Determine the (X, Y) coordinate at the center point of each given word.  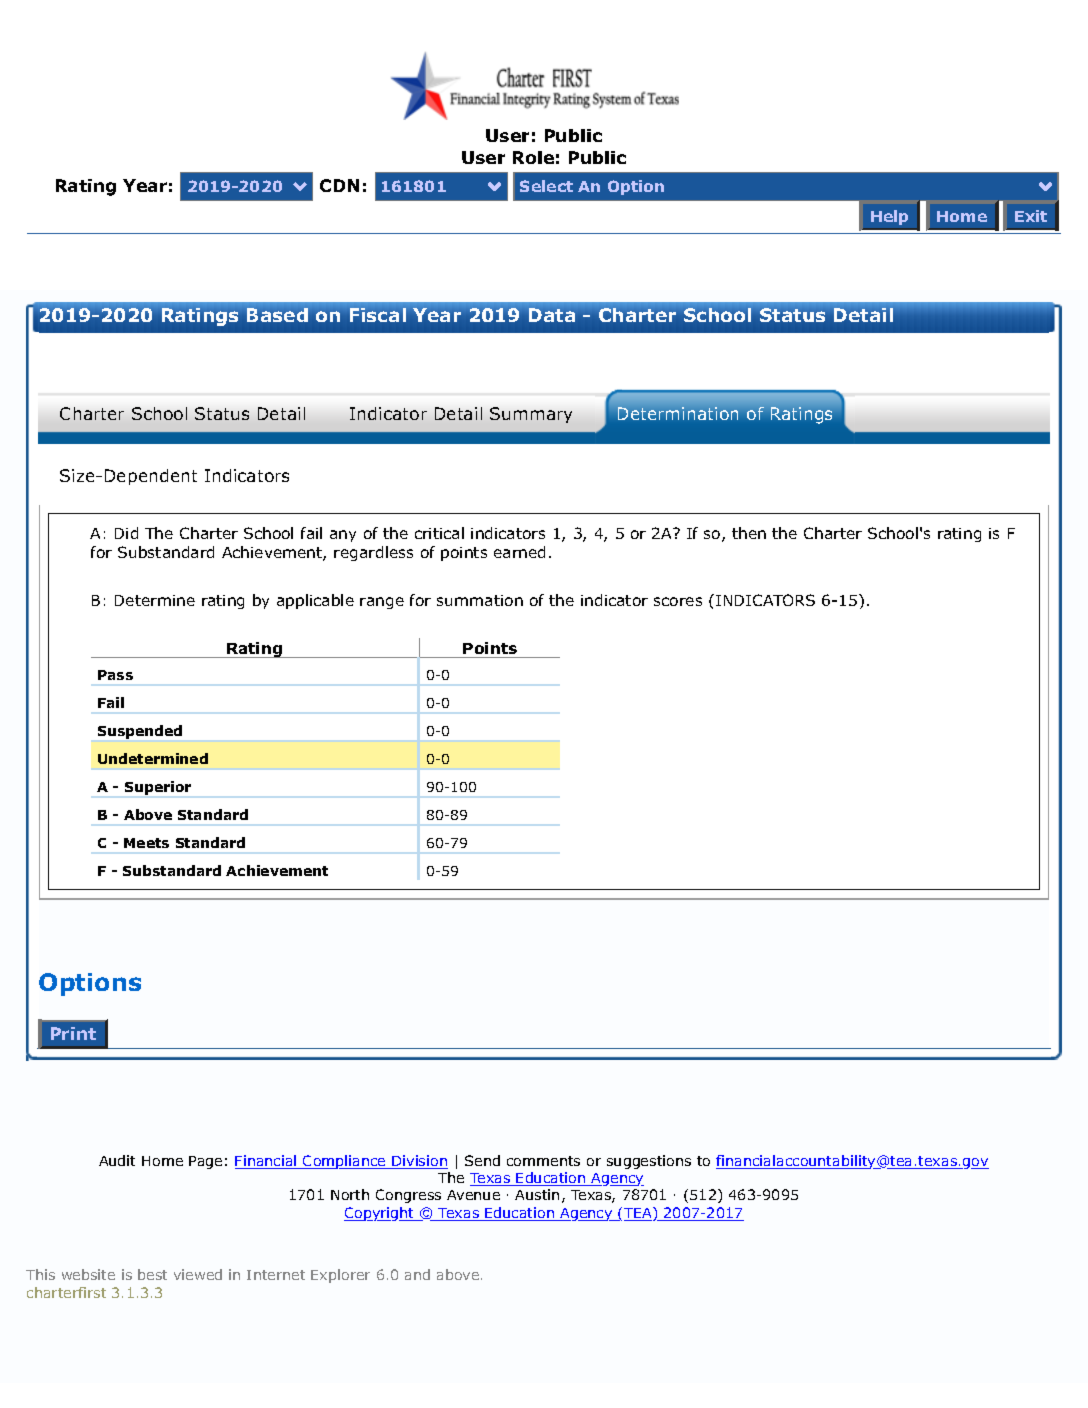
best (152, 1274)
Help (889, 217)
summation (480, 600)
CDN (339, 185)
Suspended (140, 732)
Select (546, 186)
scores (678, 601)
